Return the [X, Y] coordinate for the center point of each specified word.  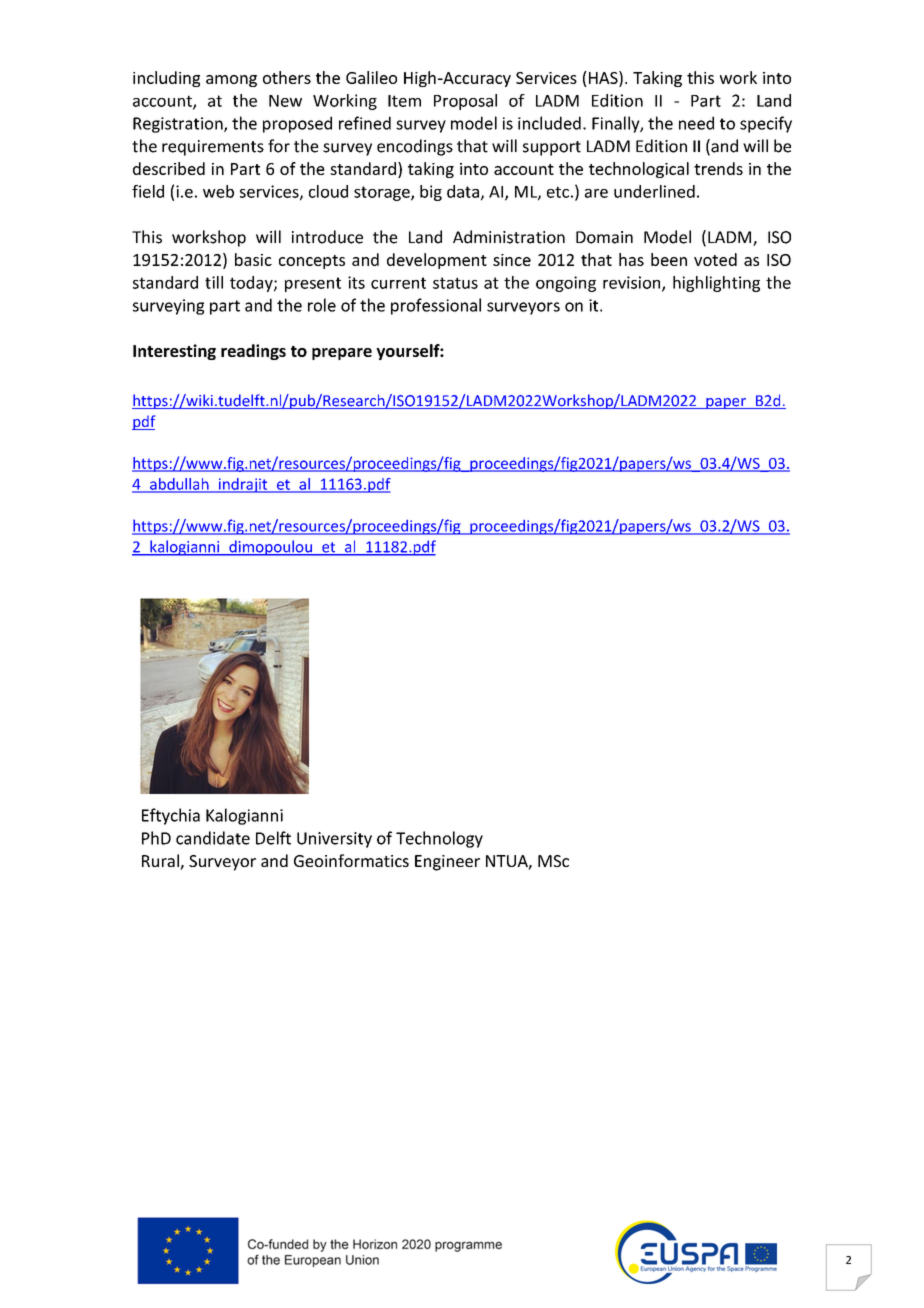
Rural [161, 862]
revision [633, 283]
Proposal [465, 102]
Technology [439, 839]
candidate [213, 838]
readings [253, 352]
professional [436, 306]
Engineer [447, 863]
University [334, 840]
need [696, 123]
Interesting [174, 352]
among [231, 81]
